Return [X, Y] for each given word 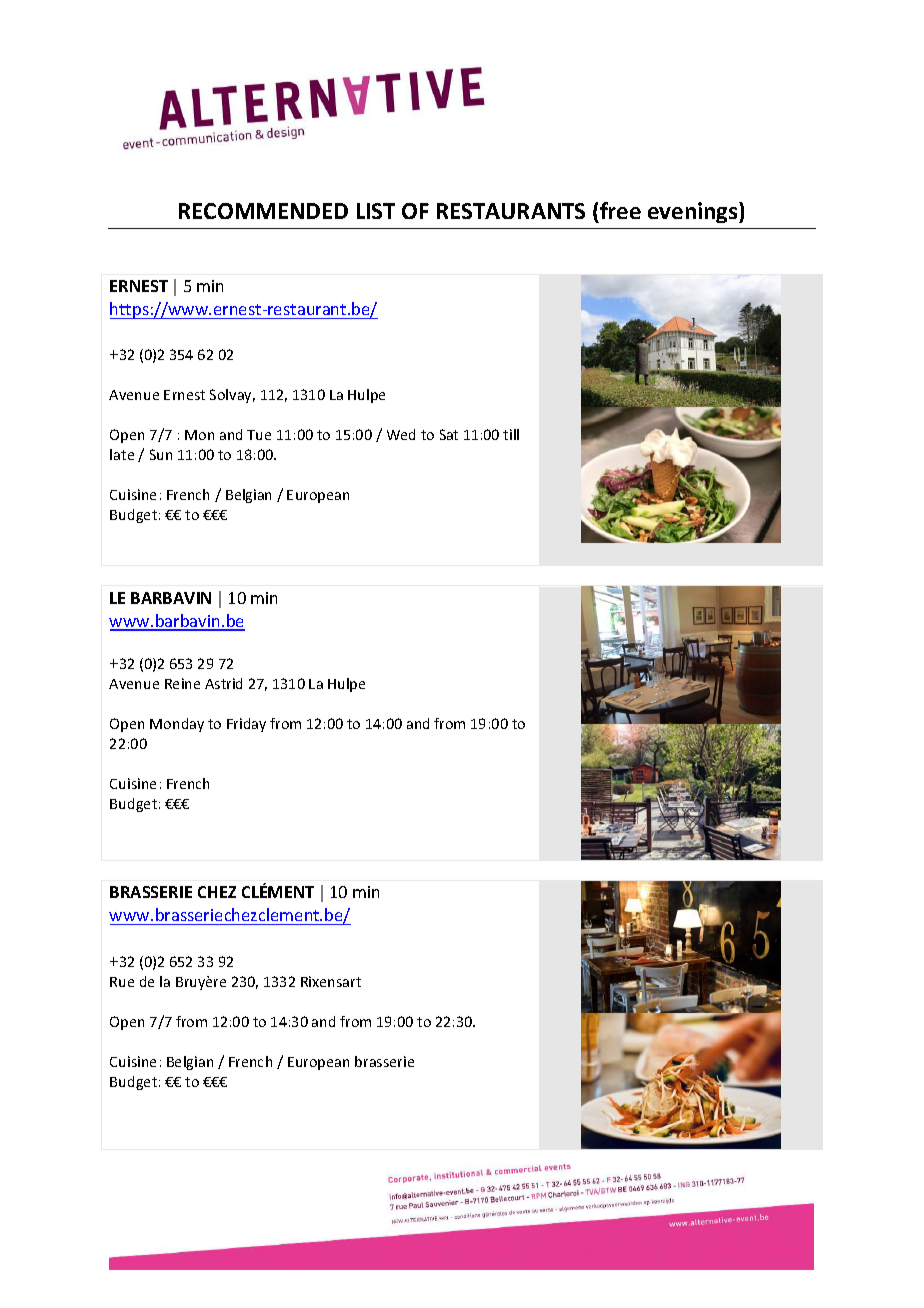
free [620, 210]
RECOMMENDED [263, 211]
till [511, 434]
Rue [122, 982]
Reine [182, 683]
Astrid [223, 683]
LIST [376, 211]
